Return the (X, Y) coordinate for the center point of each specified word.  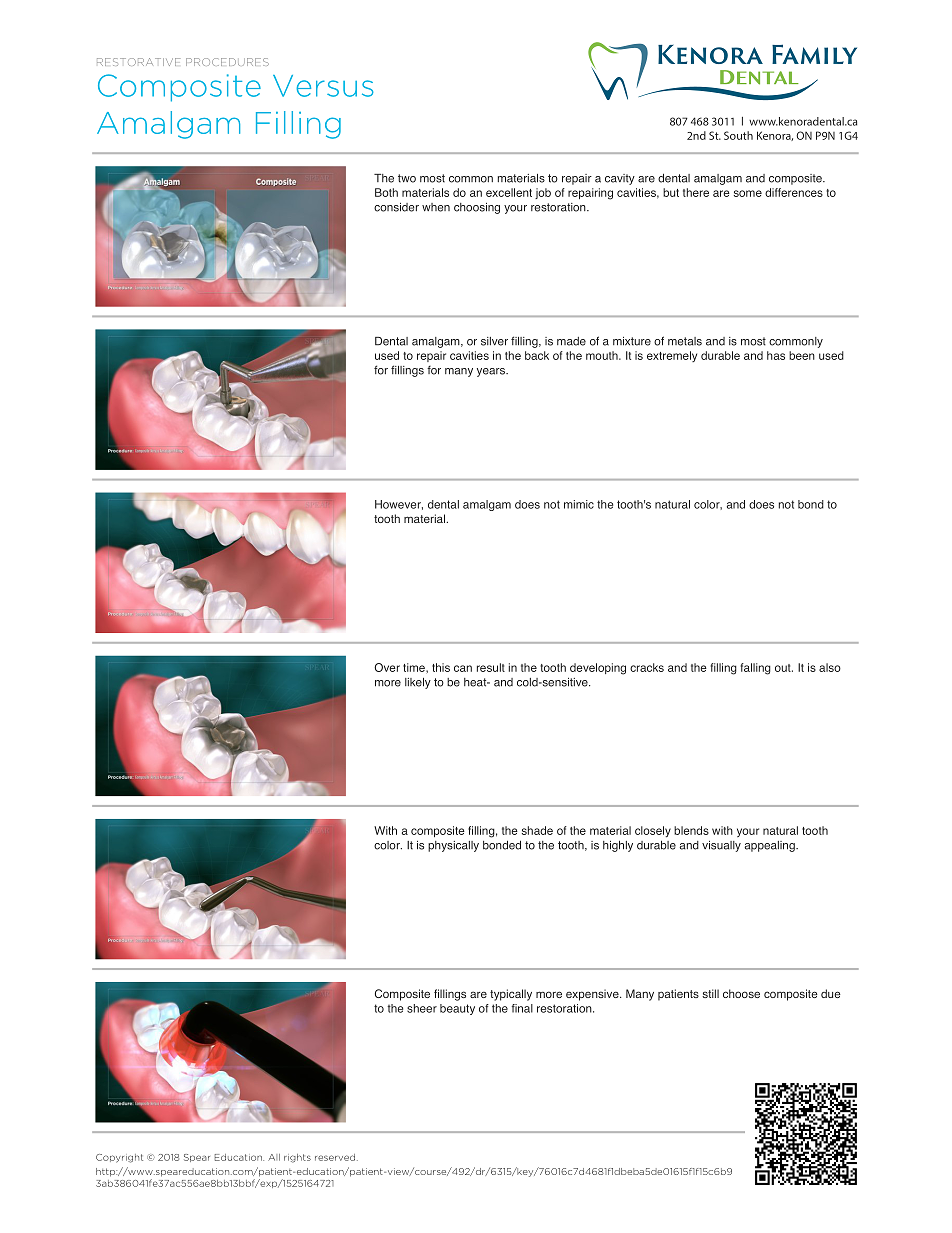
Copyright (119, 1158)
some (748, 193)
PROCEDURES (227, 62)
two (407, 178)
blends (691, 830)
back (537, 355)
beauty (457, 1009)
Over (387, 667)
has (776, 355)
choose (741, 993)
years (492, 372)
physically (453, 846)
